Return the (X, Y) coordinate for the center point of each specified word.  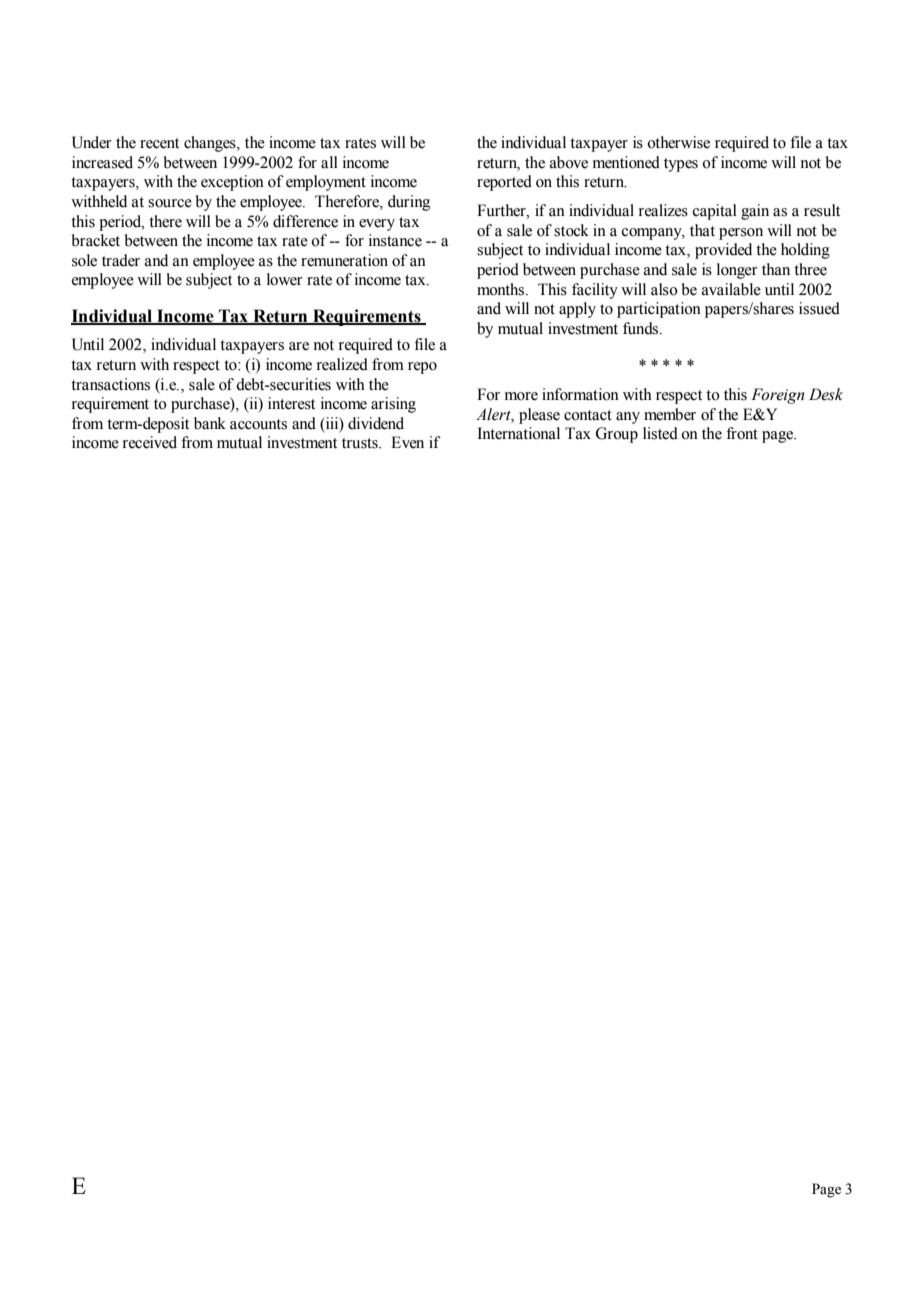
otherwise (678, 142)
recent (159, 143)
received (150, 442)
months (500, 289)
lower (285, 279)
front (742, 433)
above (569, 162)
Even (407, 442)
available (731, 289)
